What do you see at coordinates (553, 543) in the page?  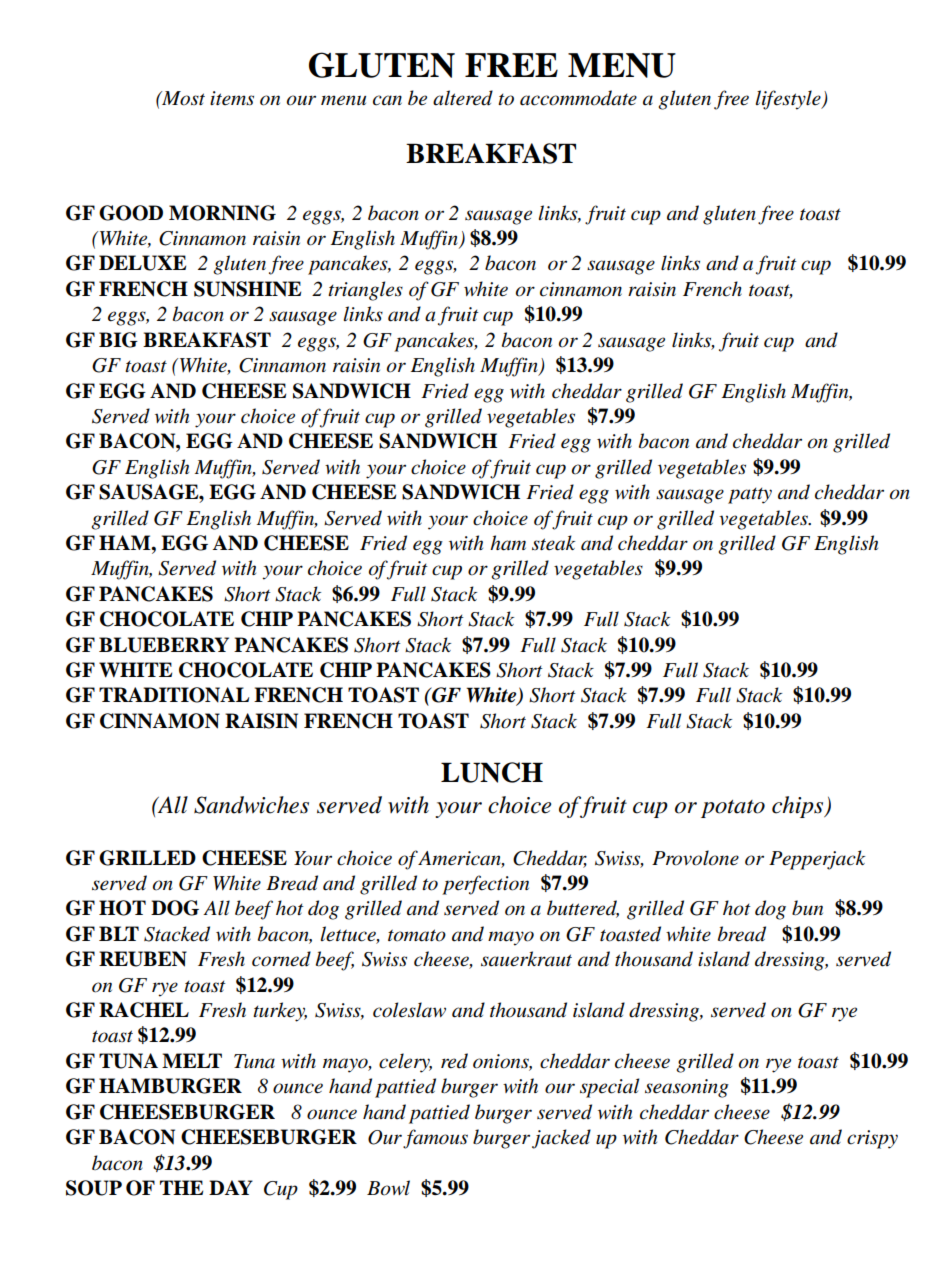 I see `steak` at bounding box center [553, 543].
